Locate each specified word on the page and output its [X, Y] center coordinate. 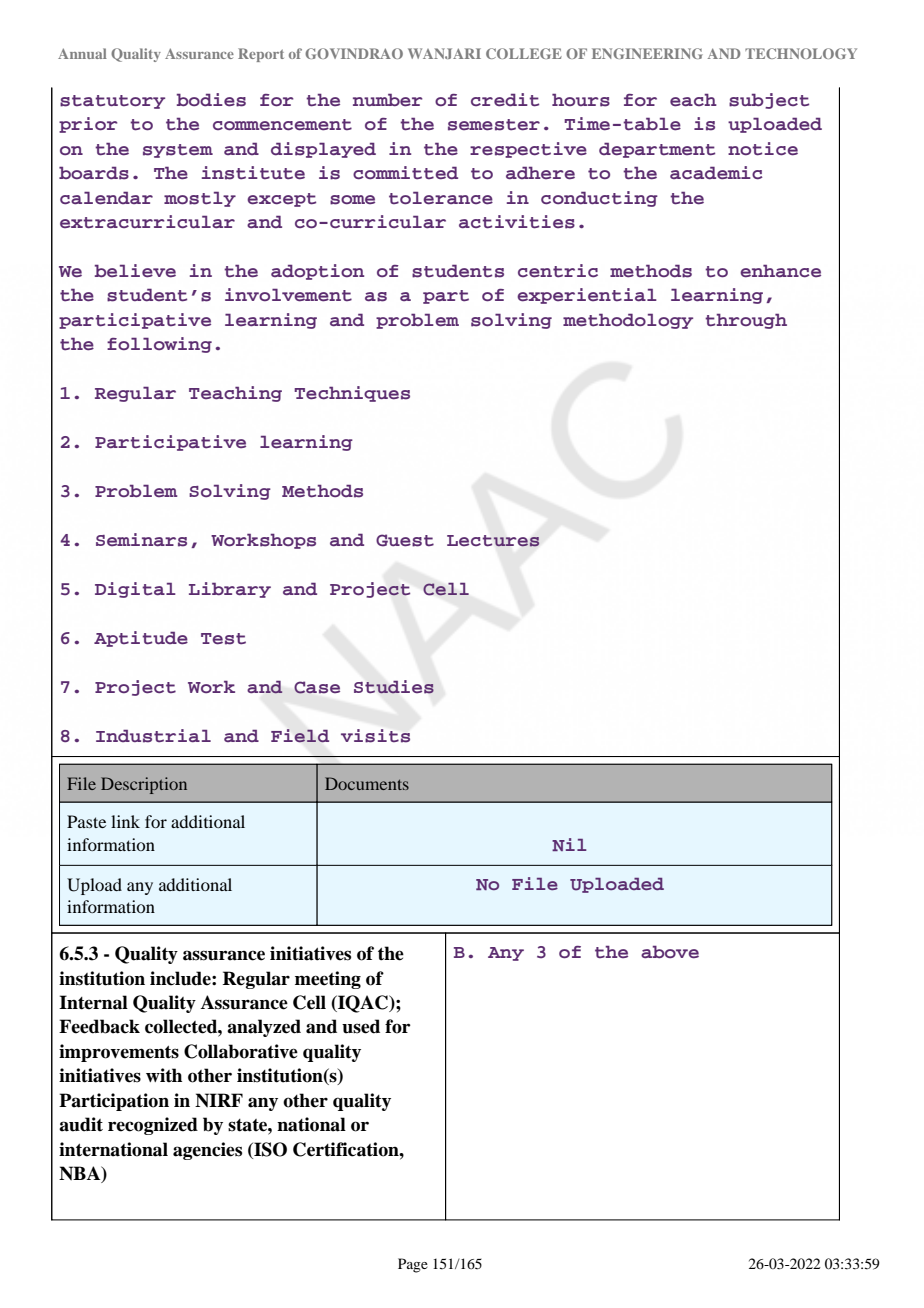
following [159, 345]
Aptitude [141, 639]
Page [413, 1265]
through [746, 321]
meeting [328, 980]
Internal [93, 1002]
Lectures [493, 541]
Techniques [352, 394]
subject [769, 101]
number [388, 100]
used [361, 1026]
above [670, 952]
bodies [211, 100]
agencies [207, 1151]
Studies [394, 687]
